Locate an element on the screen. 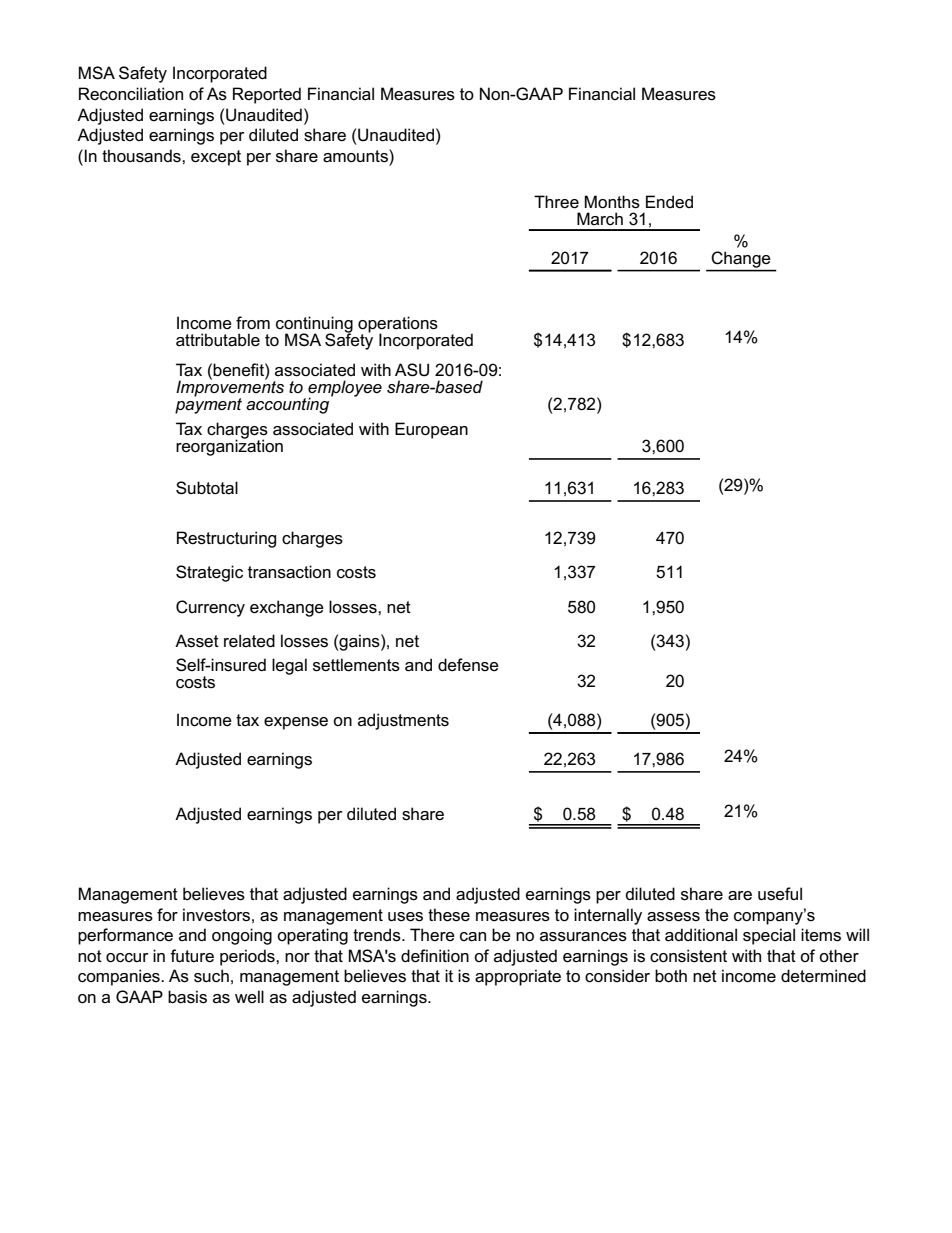 The width and height of the screenshot is (952, 1233). amounts is located at coordinates (356, 156).
